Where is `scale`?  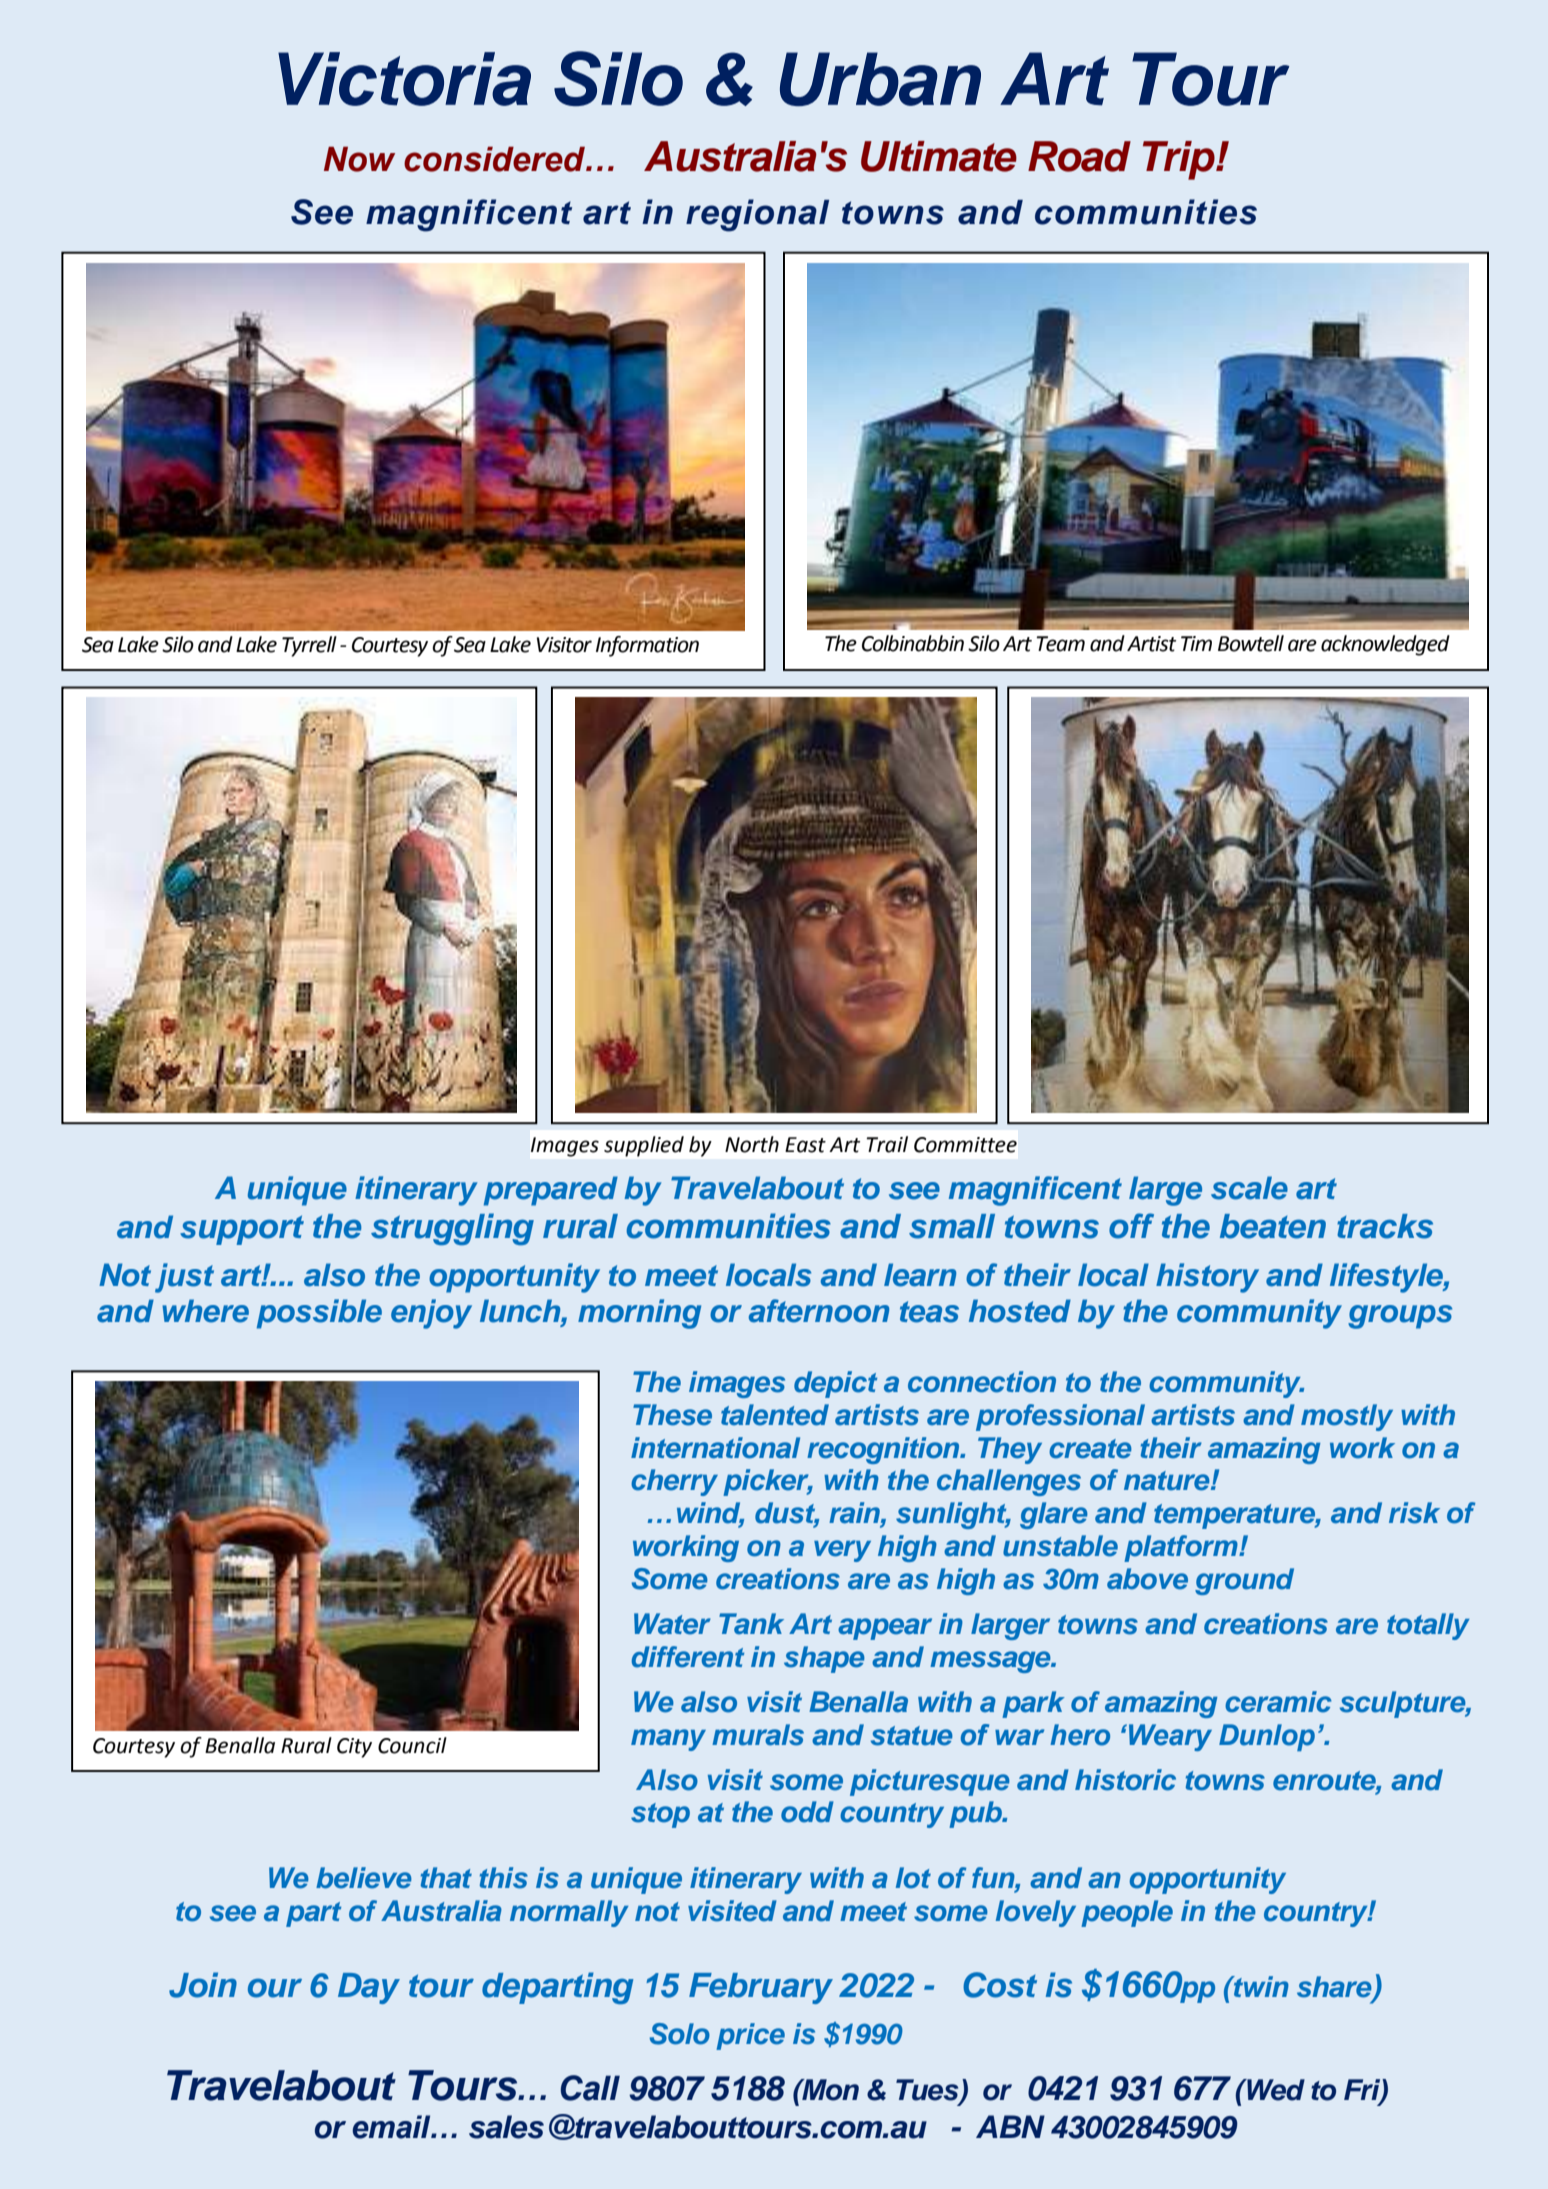 scale is located at coordinates (1249, 1188).
